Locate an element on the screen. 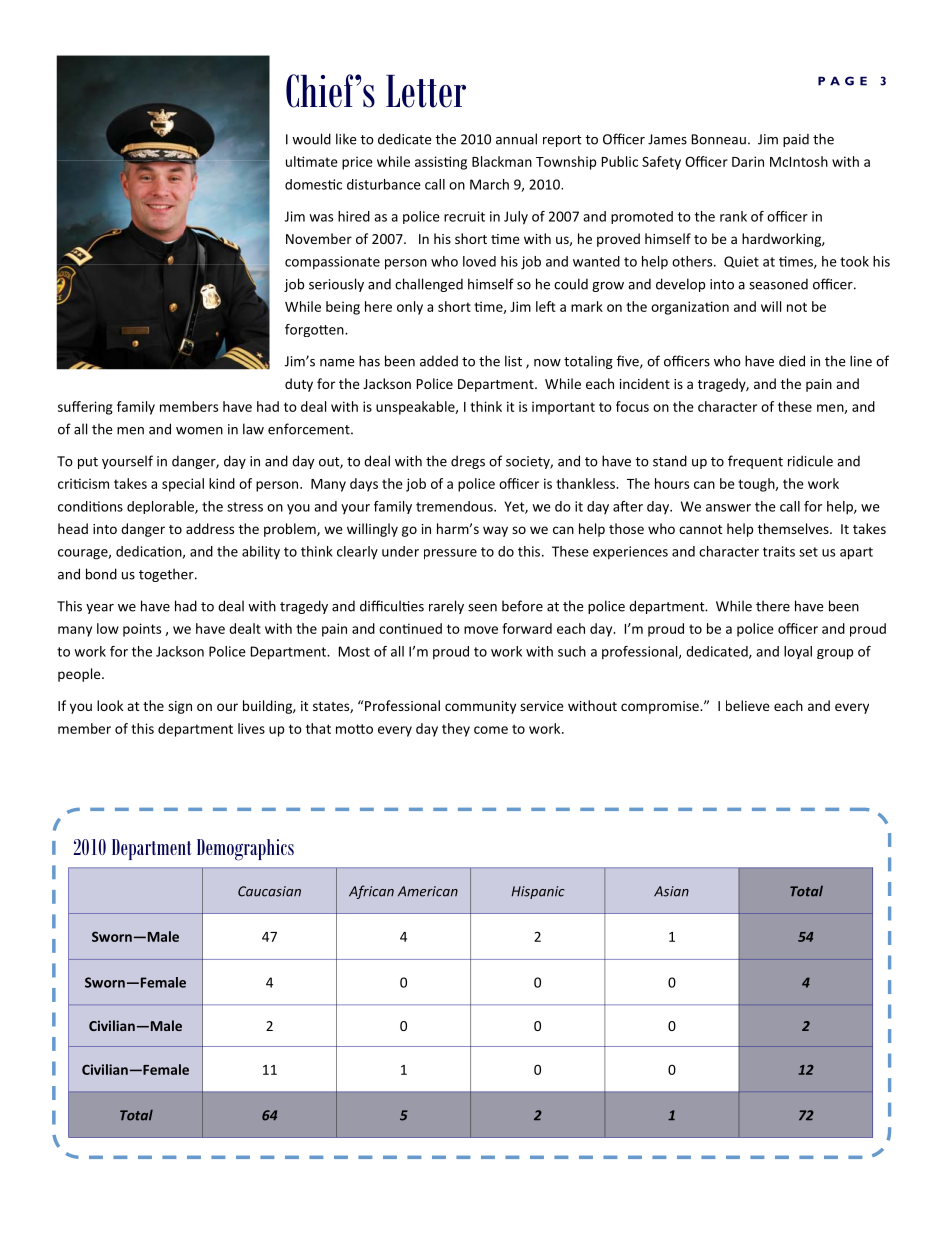 The height and width of the screenshot is (1233, 952). believe is located at coordinates (748, 705).
